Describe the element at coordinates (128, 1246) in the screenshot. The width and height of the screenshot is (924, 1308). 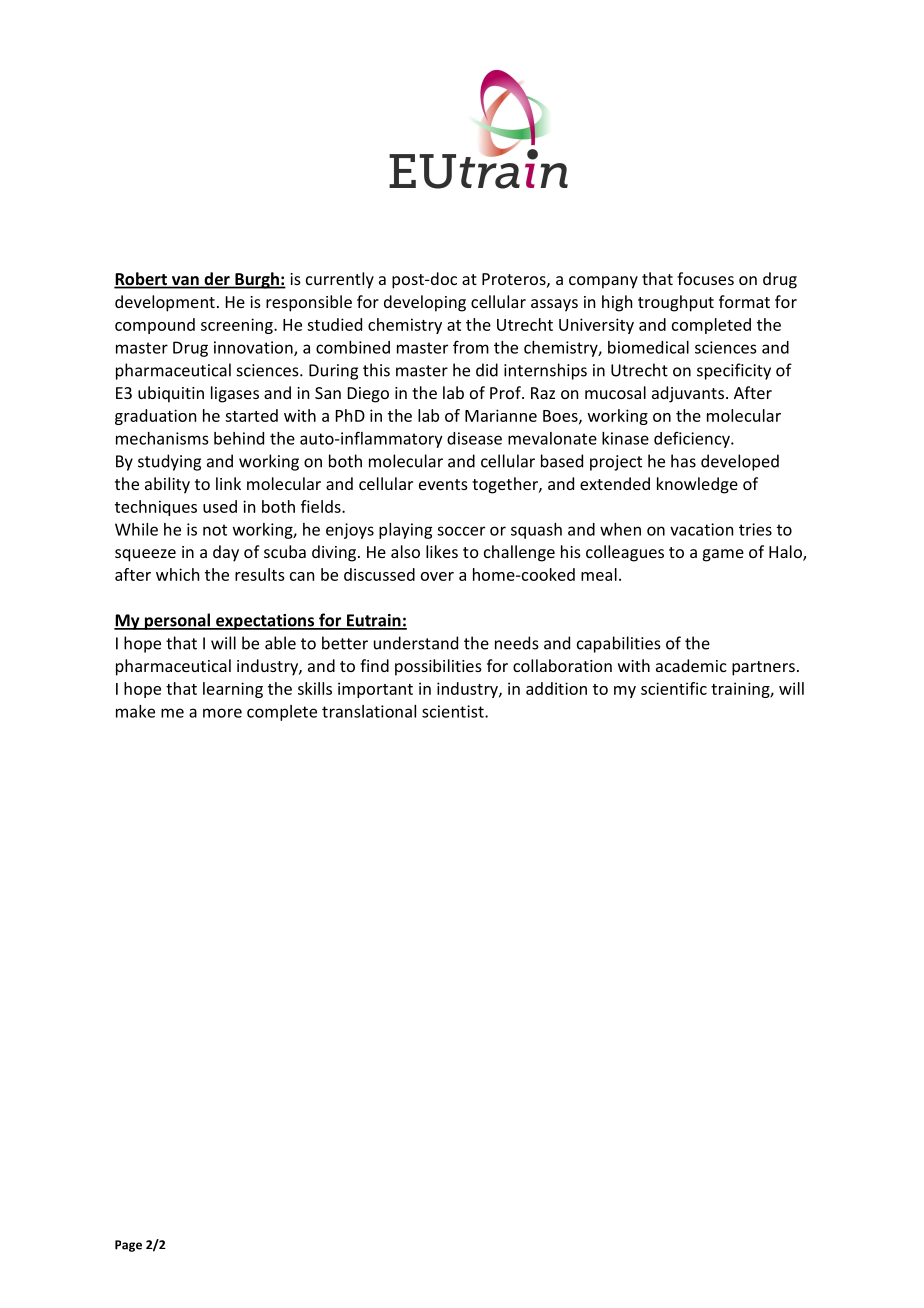
I see `Page` at that location.
